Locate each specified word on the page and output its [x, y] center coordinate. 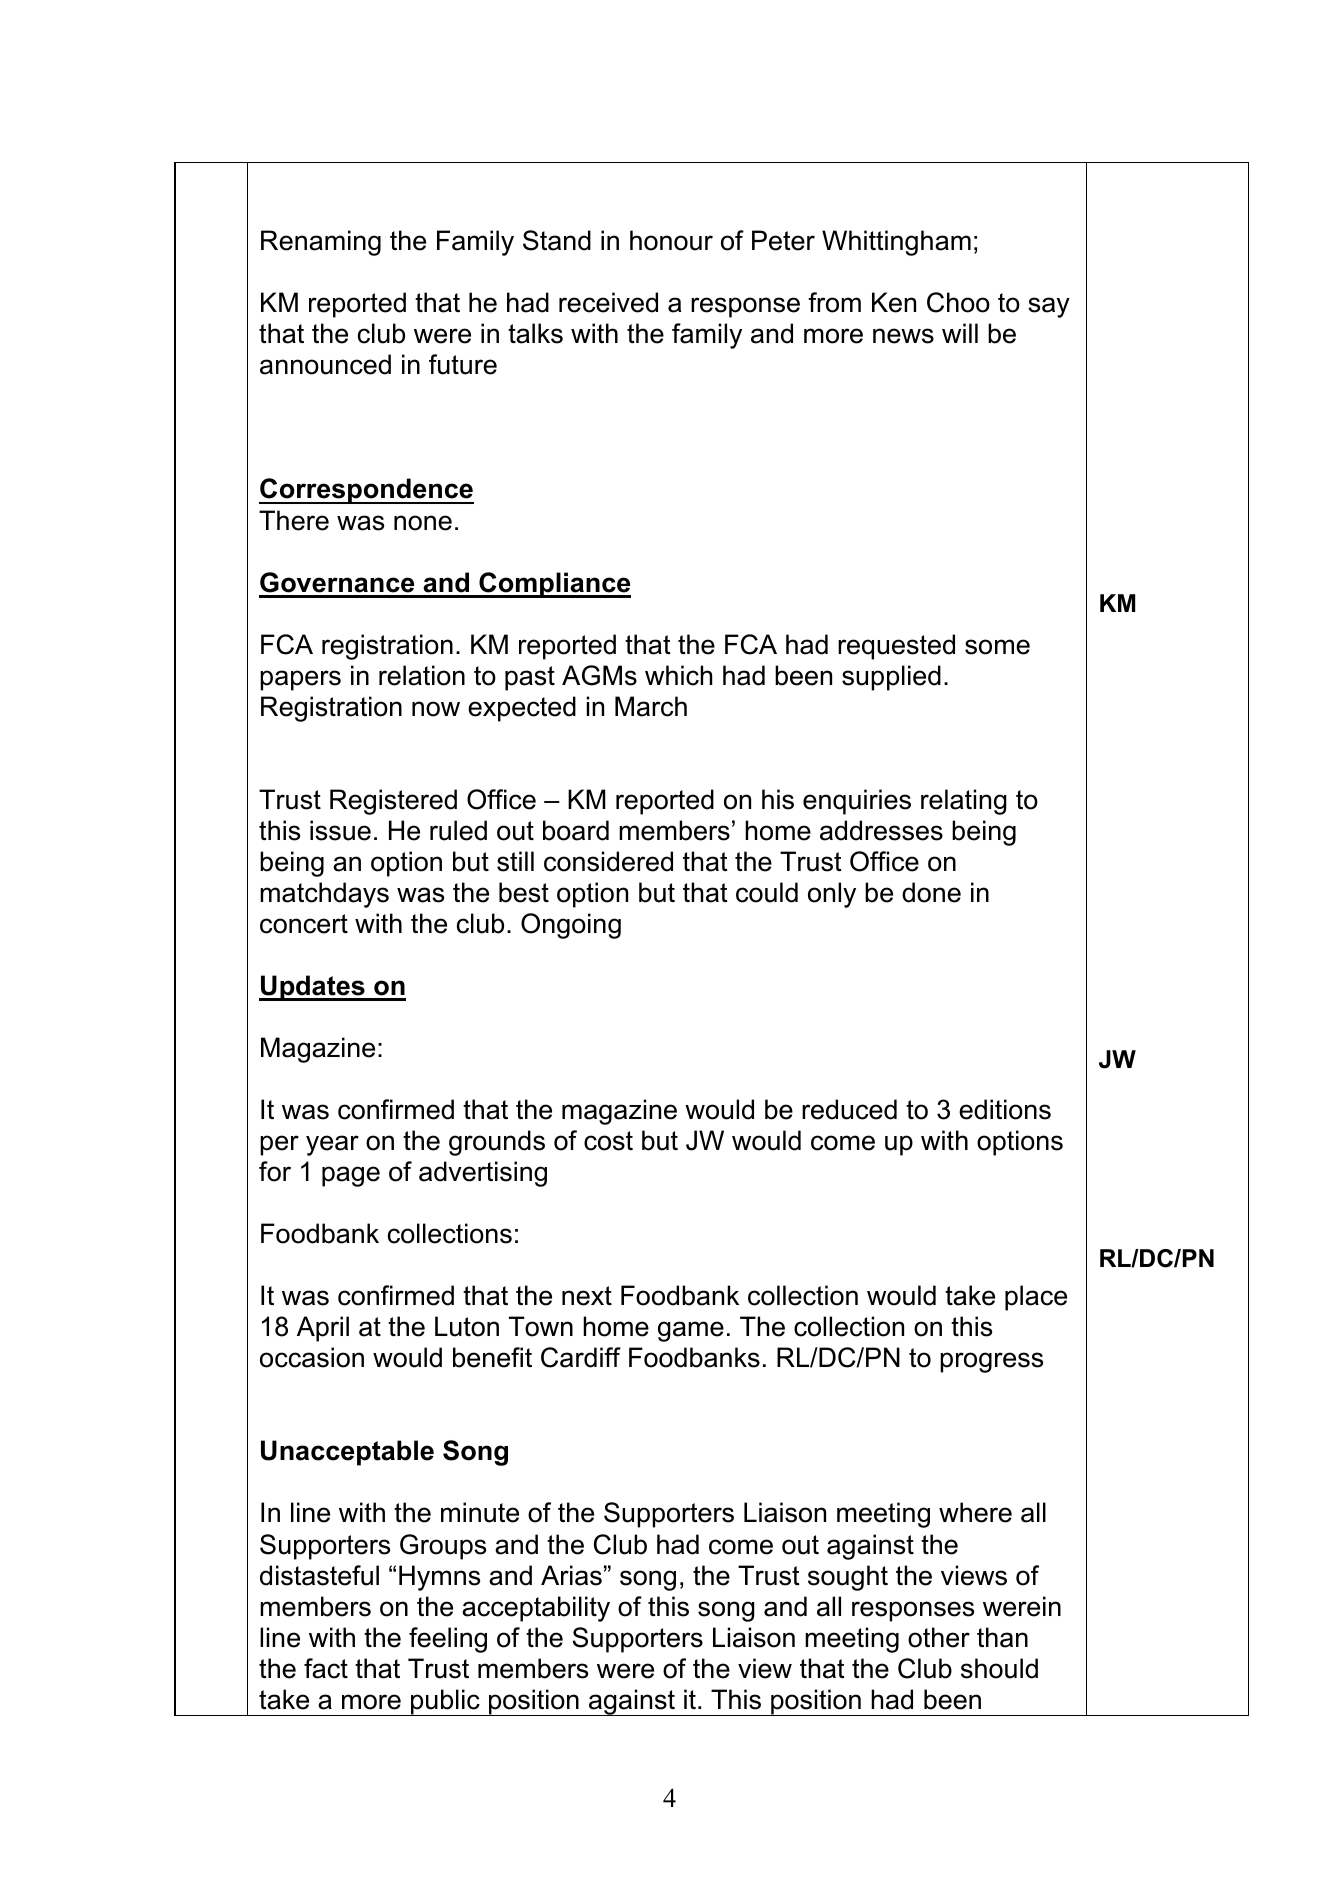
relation [422, 675]
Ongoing [571, 926]
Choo [958, 302]
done [931, 892]
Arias [571, 1575]
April [323, 1329]
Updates [313, 988]
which [678, 675]
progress [991, 1362]
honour [671, 240]
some [997, 647]
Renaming [321, 243]
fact [326, 1668]
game [691, 1331]
